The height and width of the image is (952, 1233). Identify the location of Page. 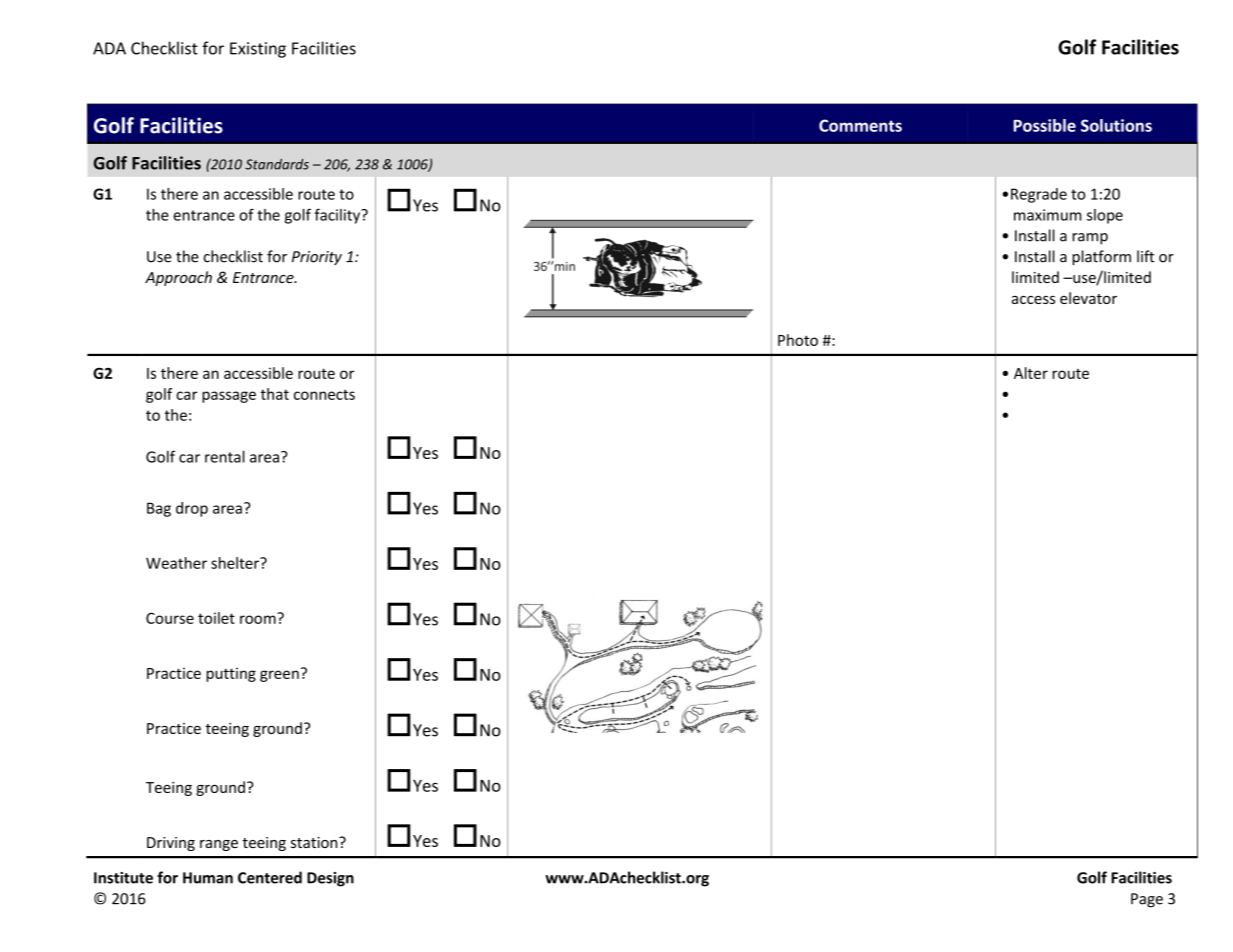
(1147, 900).
